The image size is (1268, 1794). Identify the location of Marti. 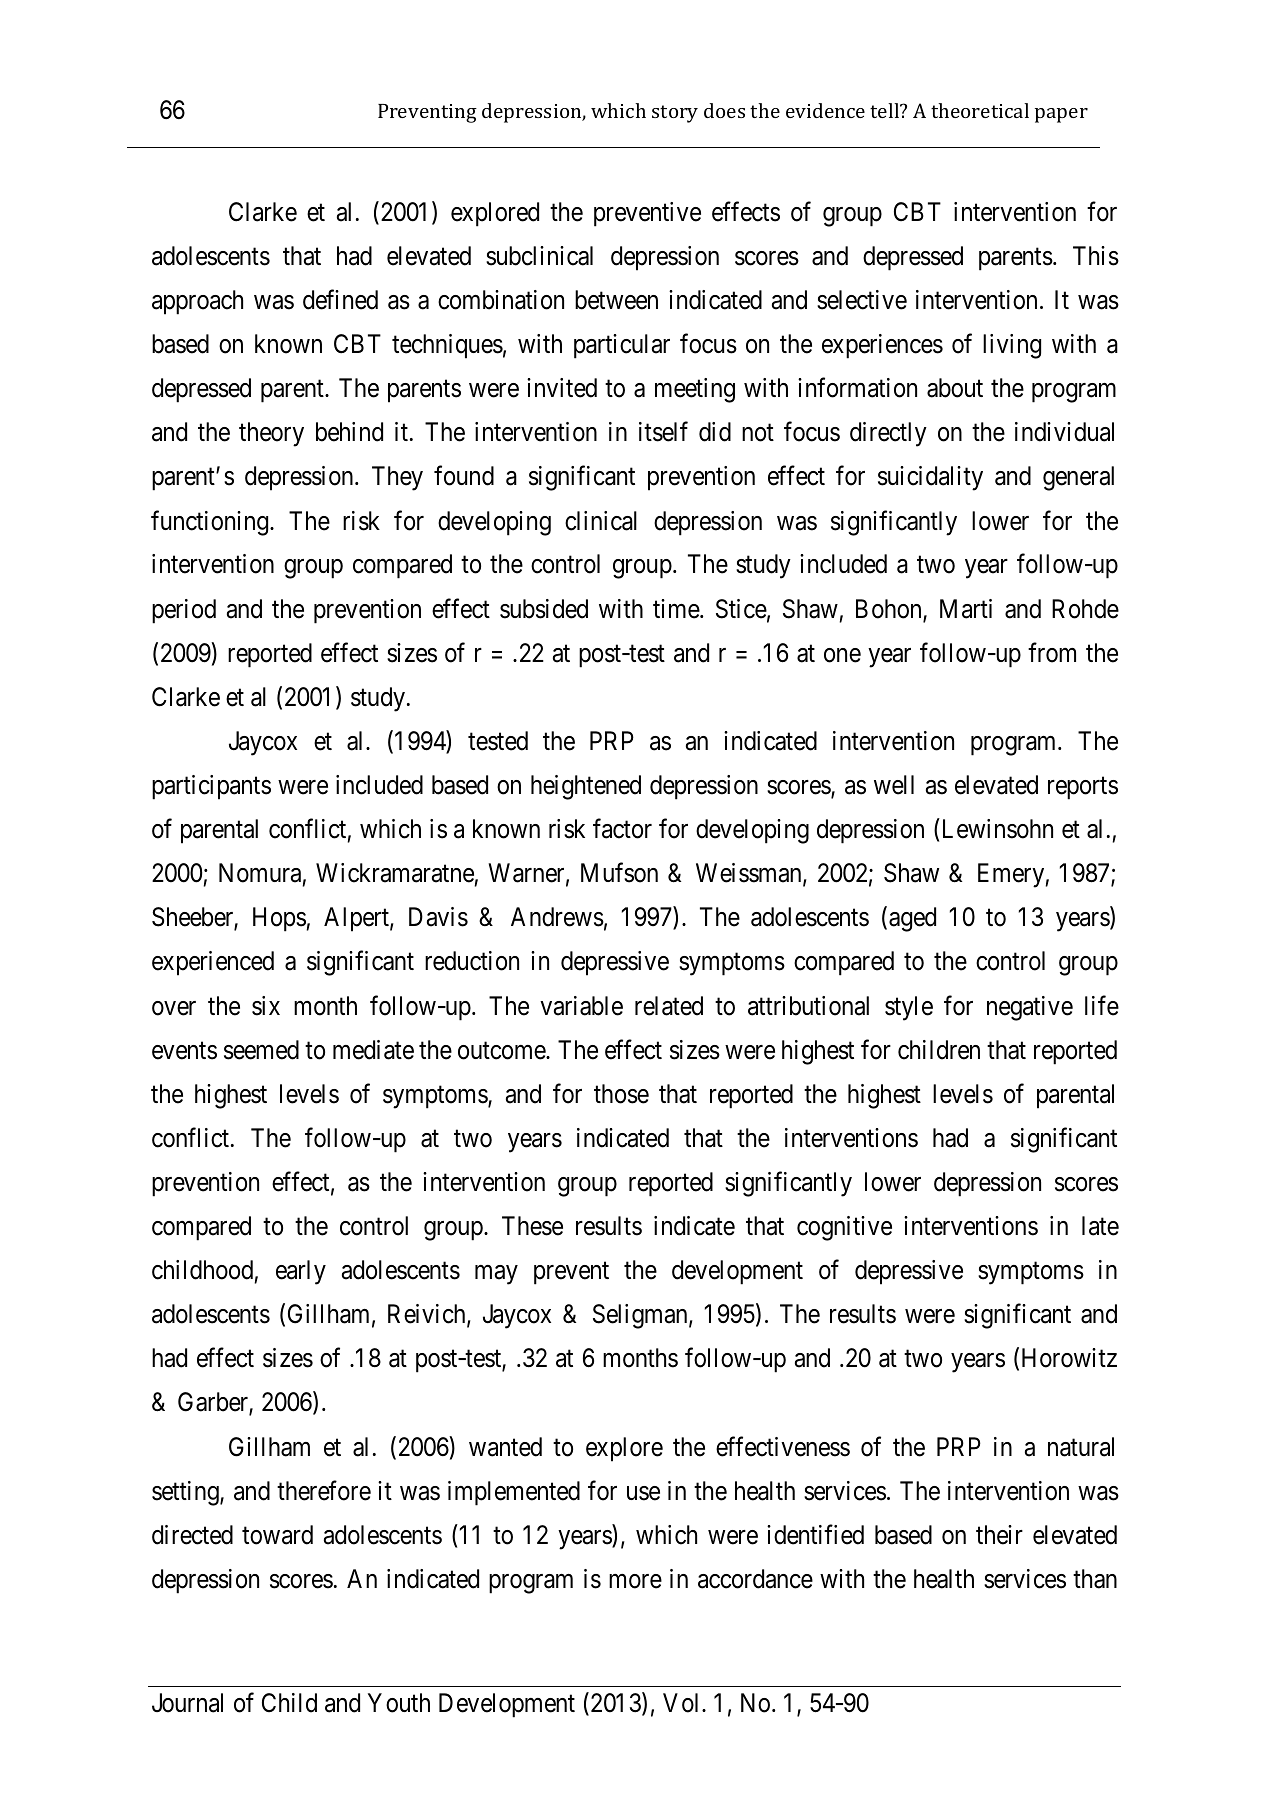
(966, 609).
